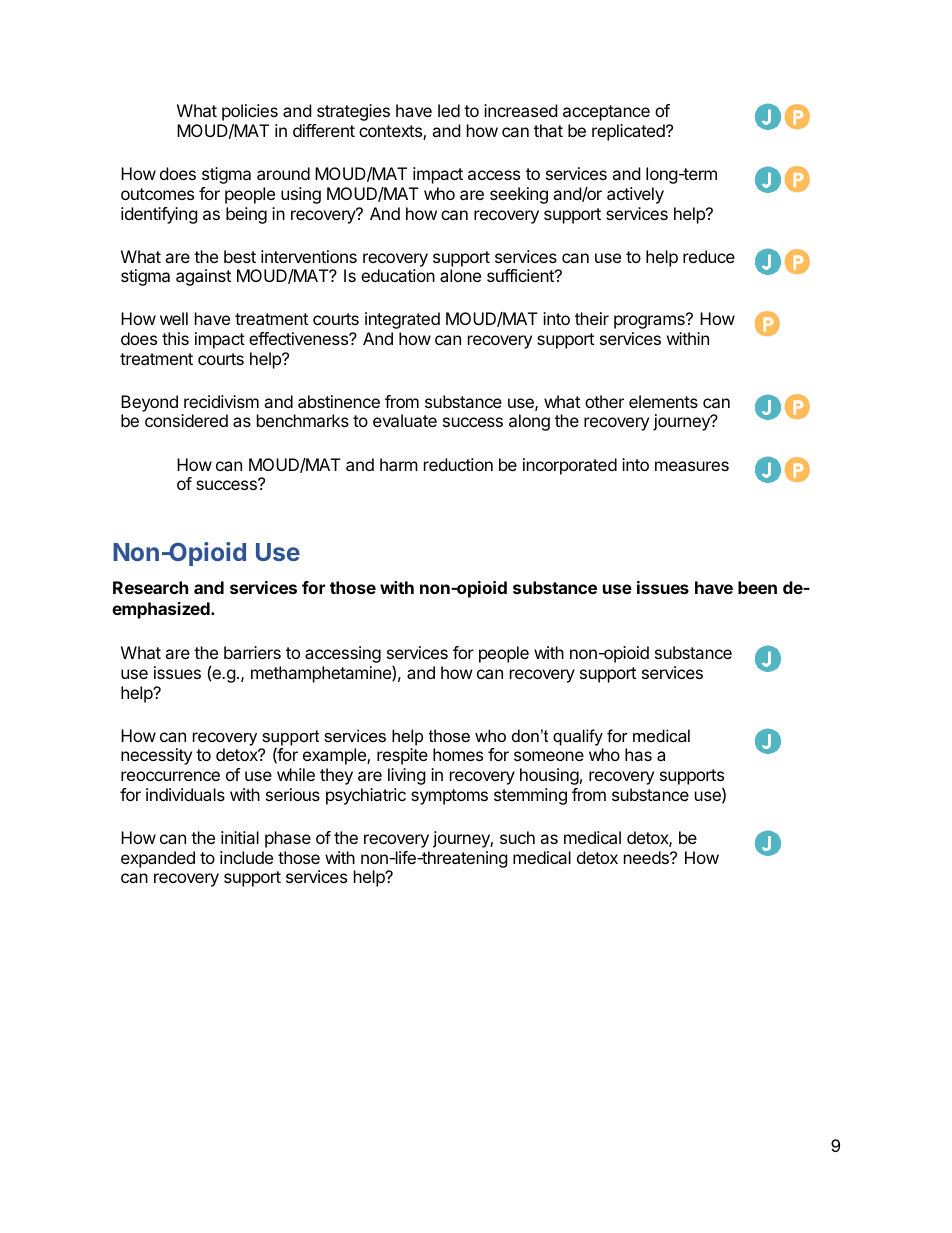 The height and width of the screenshot is (1233, 952). I want to click on led, so click(449, 110).
